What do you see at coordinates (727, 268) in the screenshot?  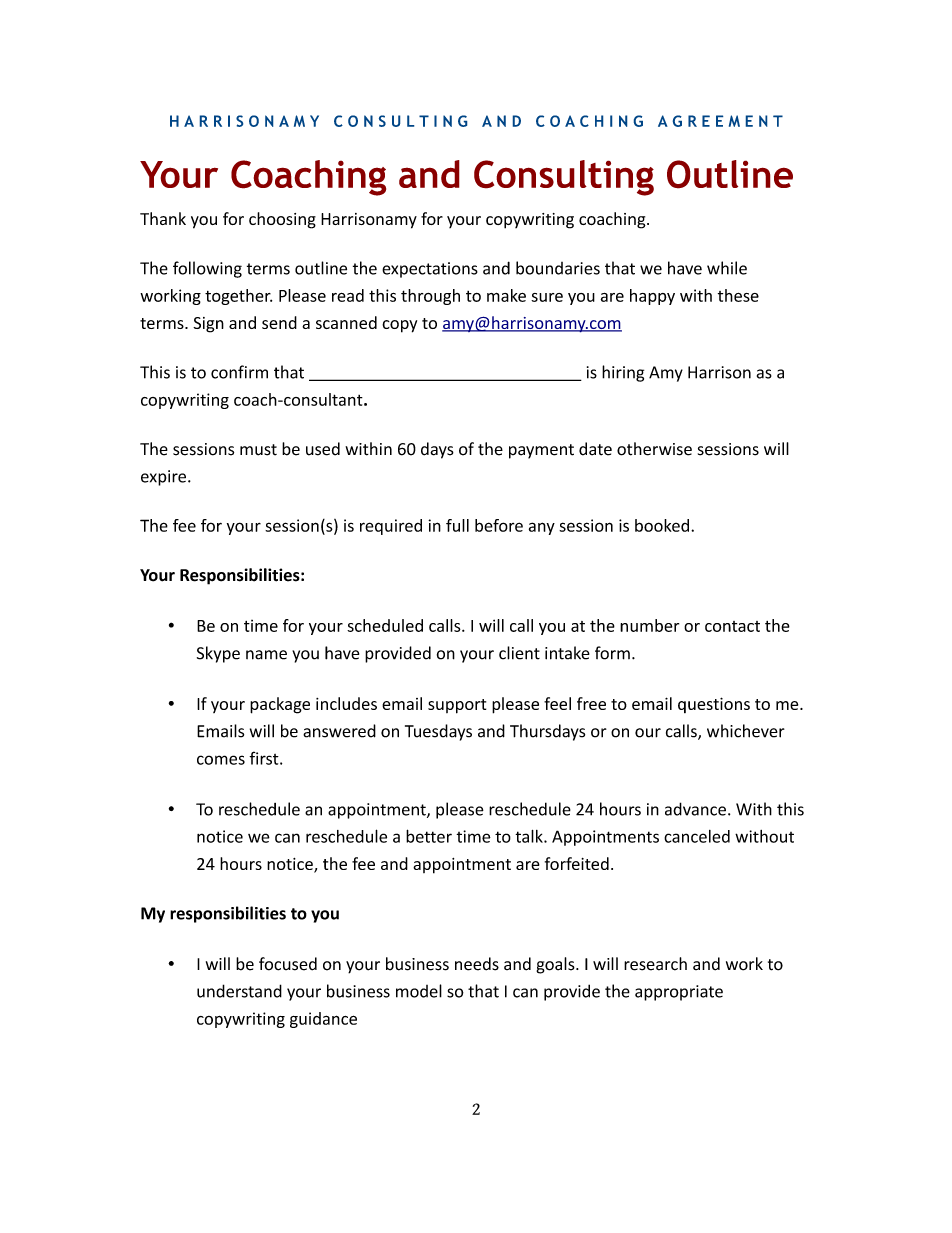 I see `while` at bounding box center [727, 268].
